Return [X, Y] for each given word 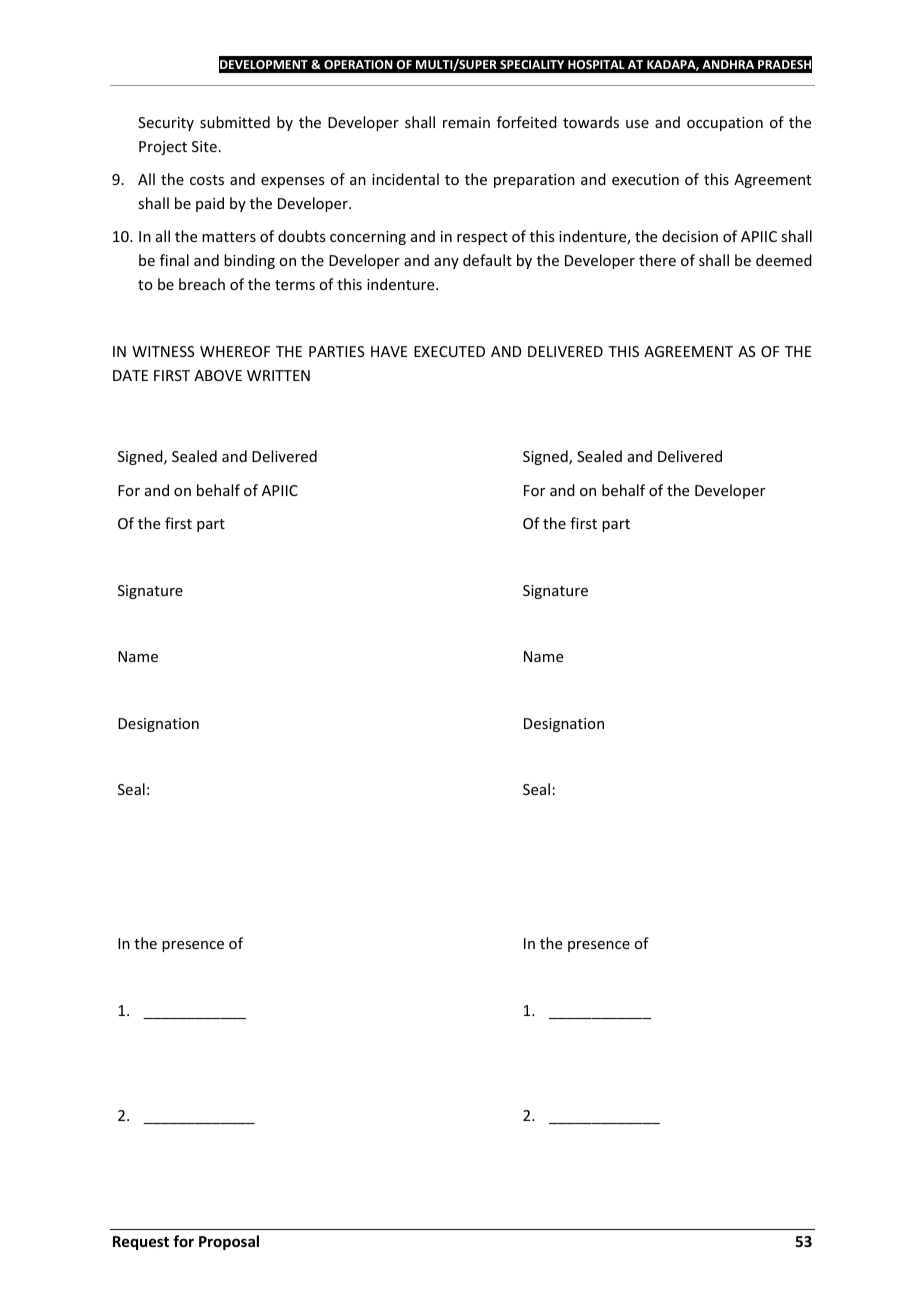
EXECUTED [449, 351]
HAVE [389, 351]
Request [141, 1243]
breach [202, 284]
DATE [130, 375]
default [487, 260]
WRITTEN [278, 375]
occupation [725, 124]
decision [690, 236]
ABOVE [218, 375]
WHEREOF [235, 351]
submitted [235, 122]
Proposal [229, 1242]
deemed [784, 260]
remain [466, 122]
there [657, 260]
